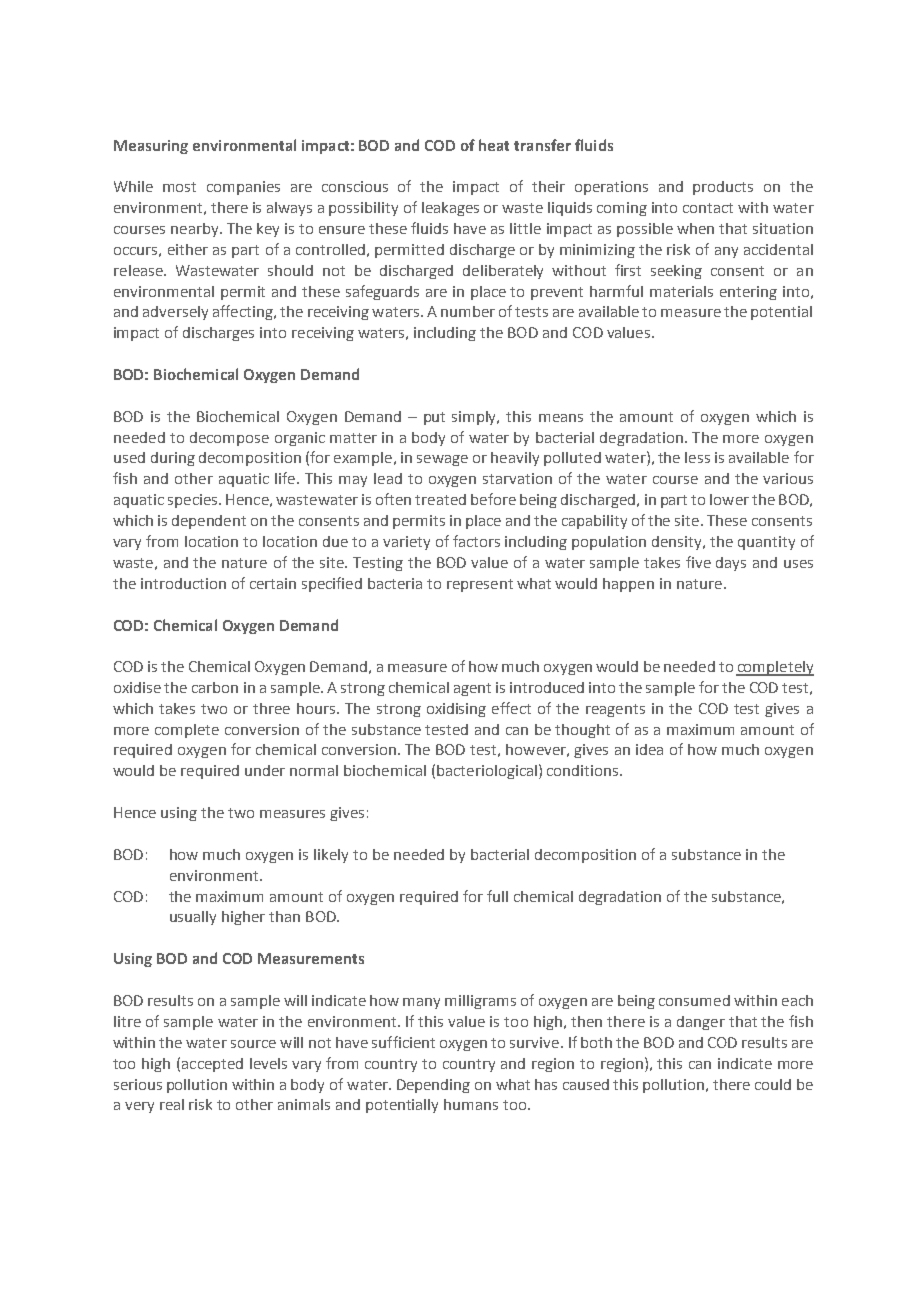 Image resolution: width=924 pixels, height=1308 pixels. I want to click on leakages, so click(450, 209).
